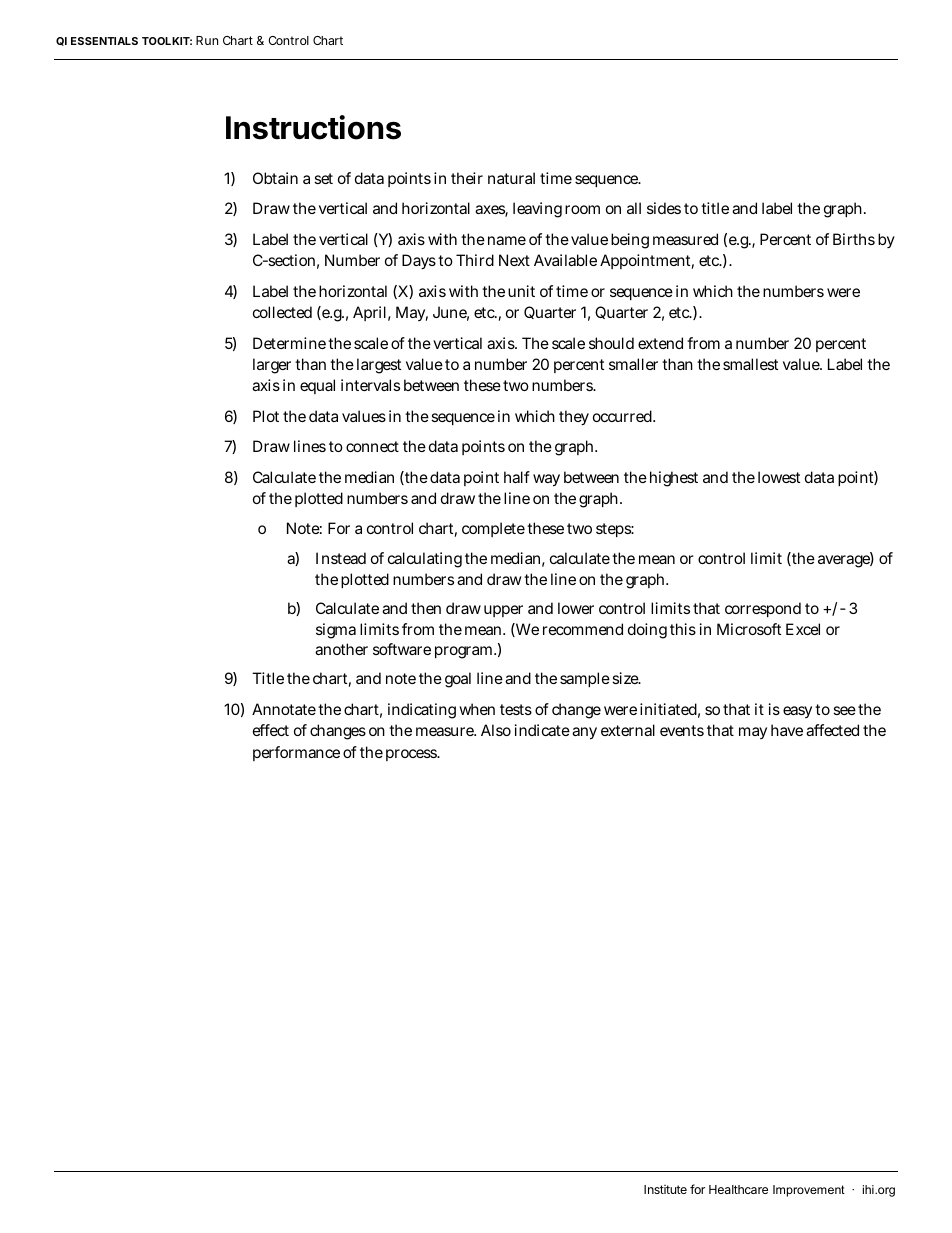 The image size is (952, 1233). I want to click on Run, so click(207, 40).
